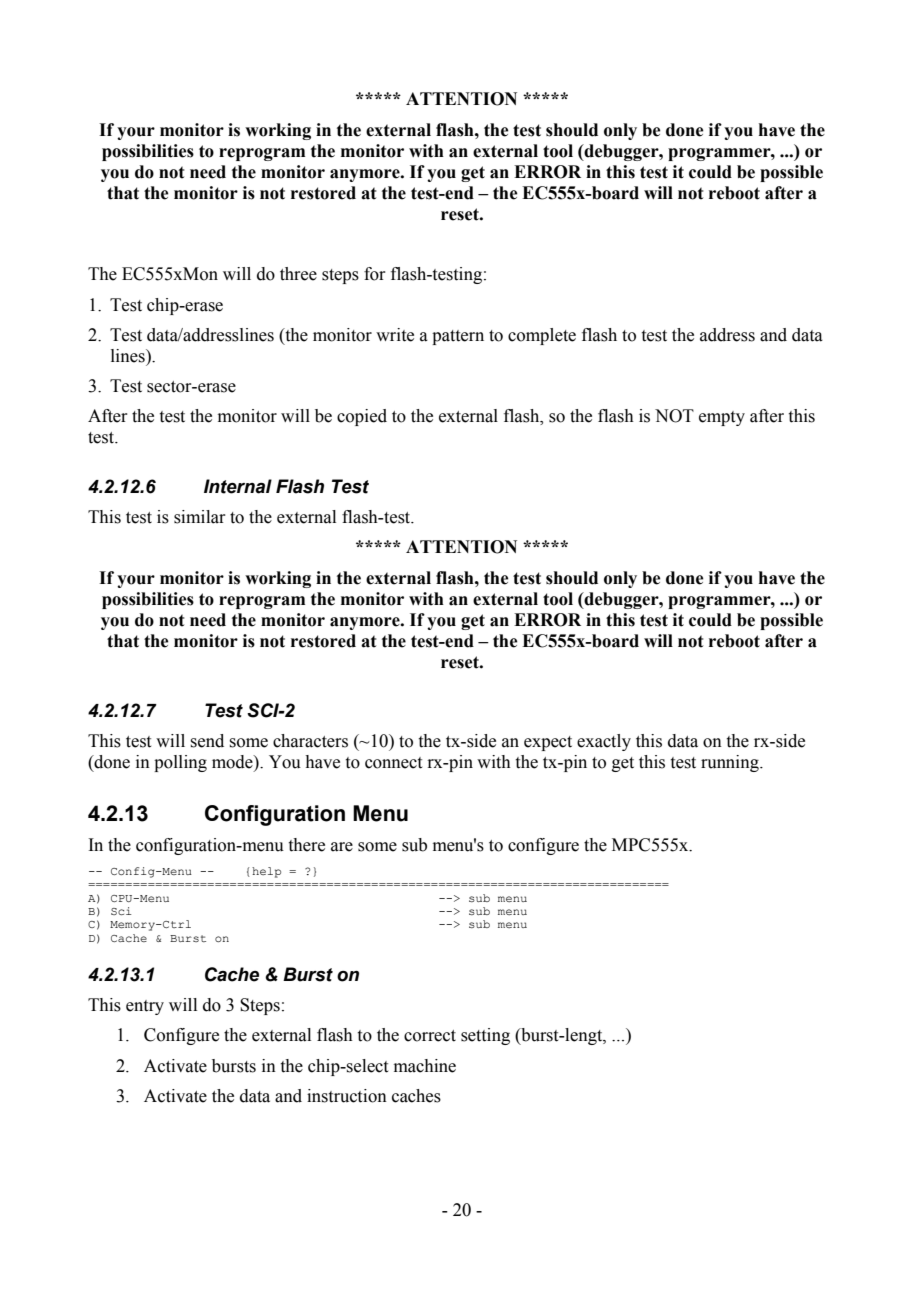 The height and width of the document is (1308, 924). I want to click on are, so click(342, 847).
